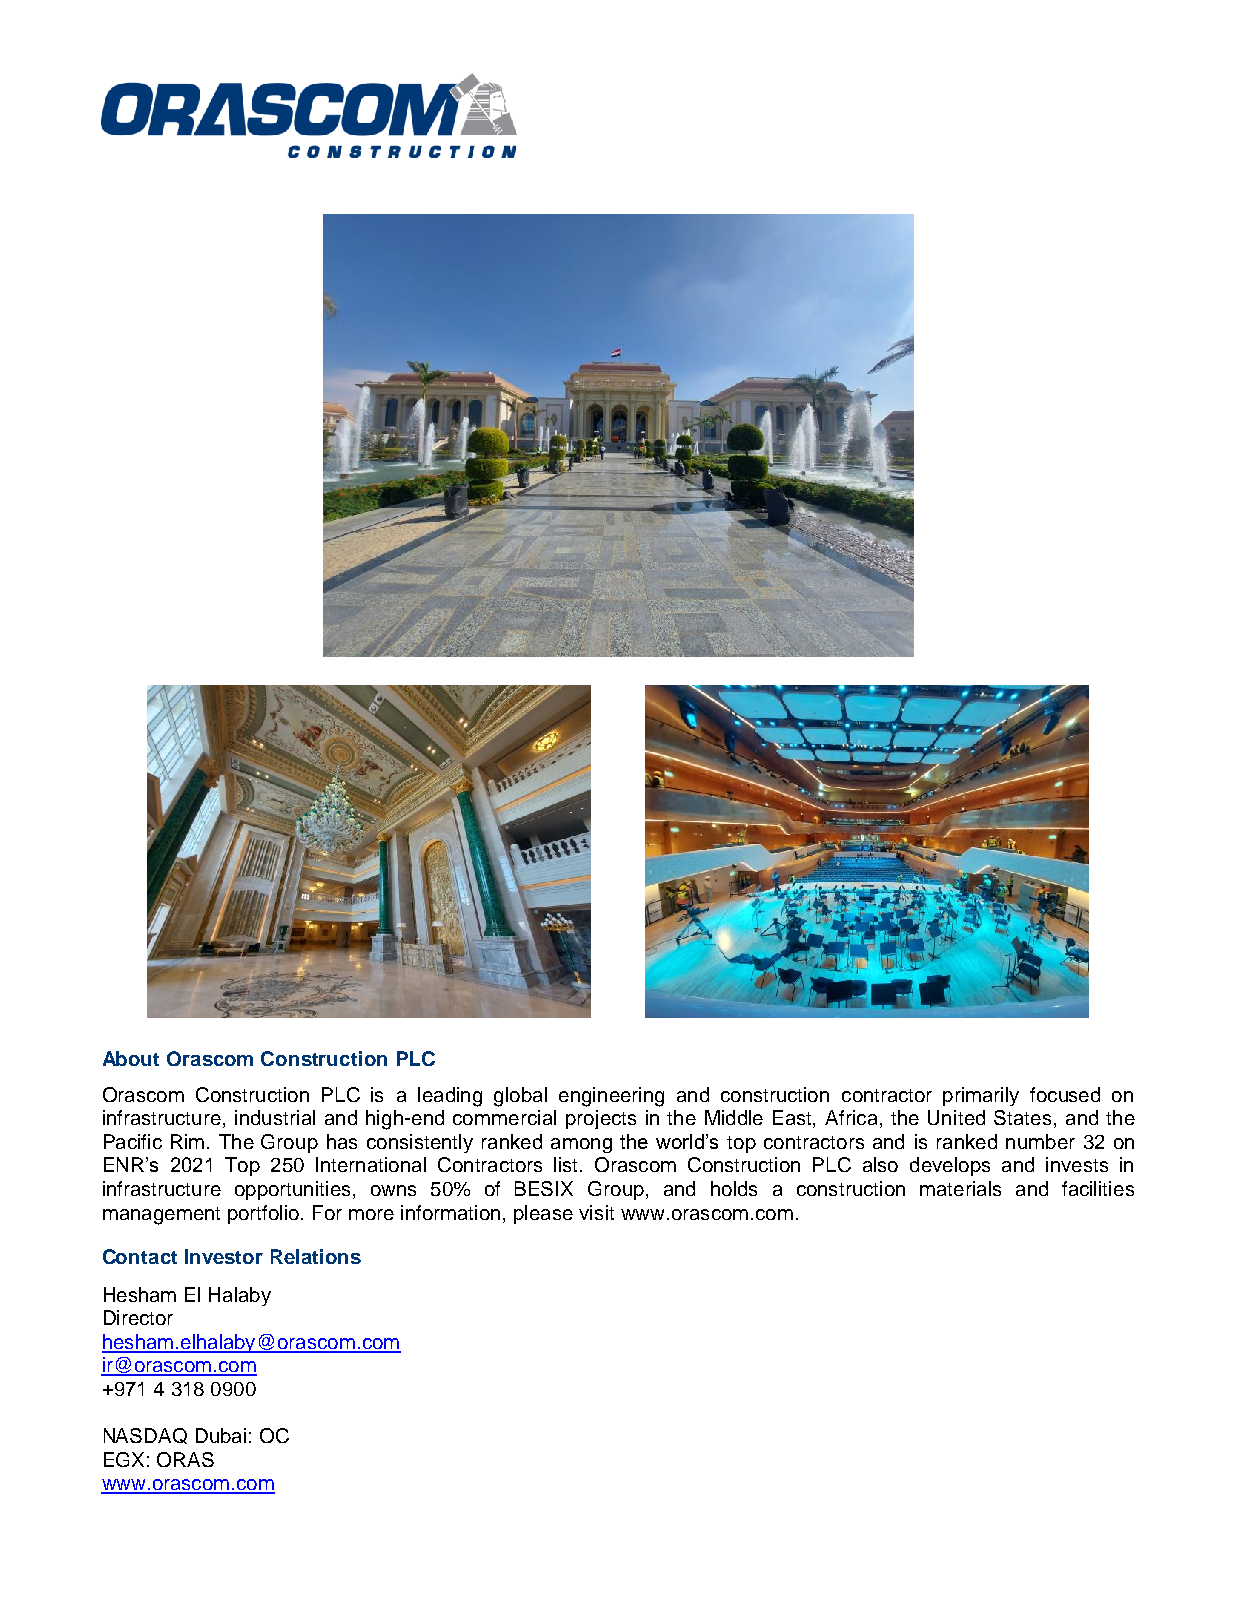  What do you see at coordinates (611, 1097) in the image?
I see `engineering` at bounding box center [611, 1097].
